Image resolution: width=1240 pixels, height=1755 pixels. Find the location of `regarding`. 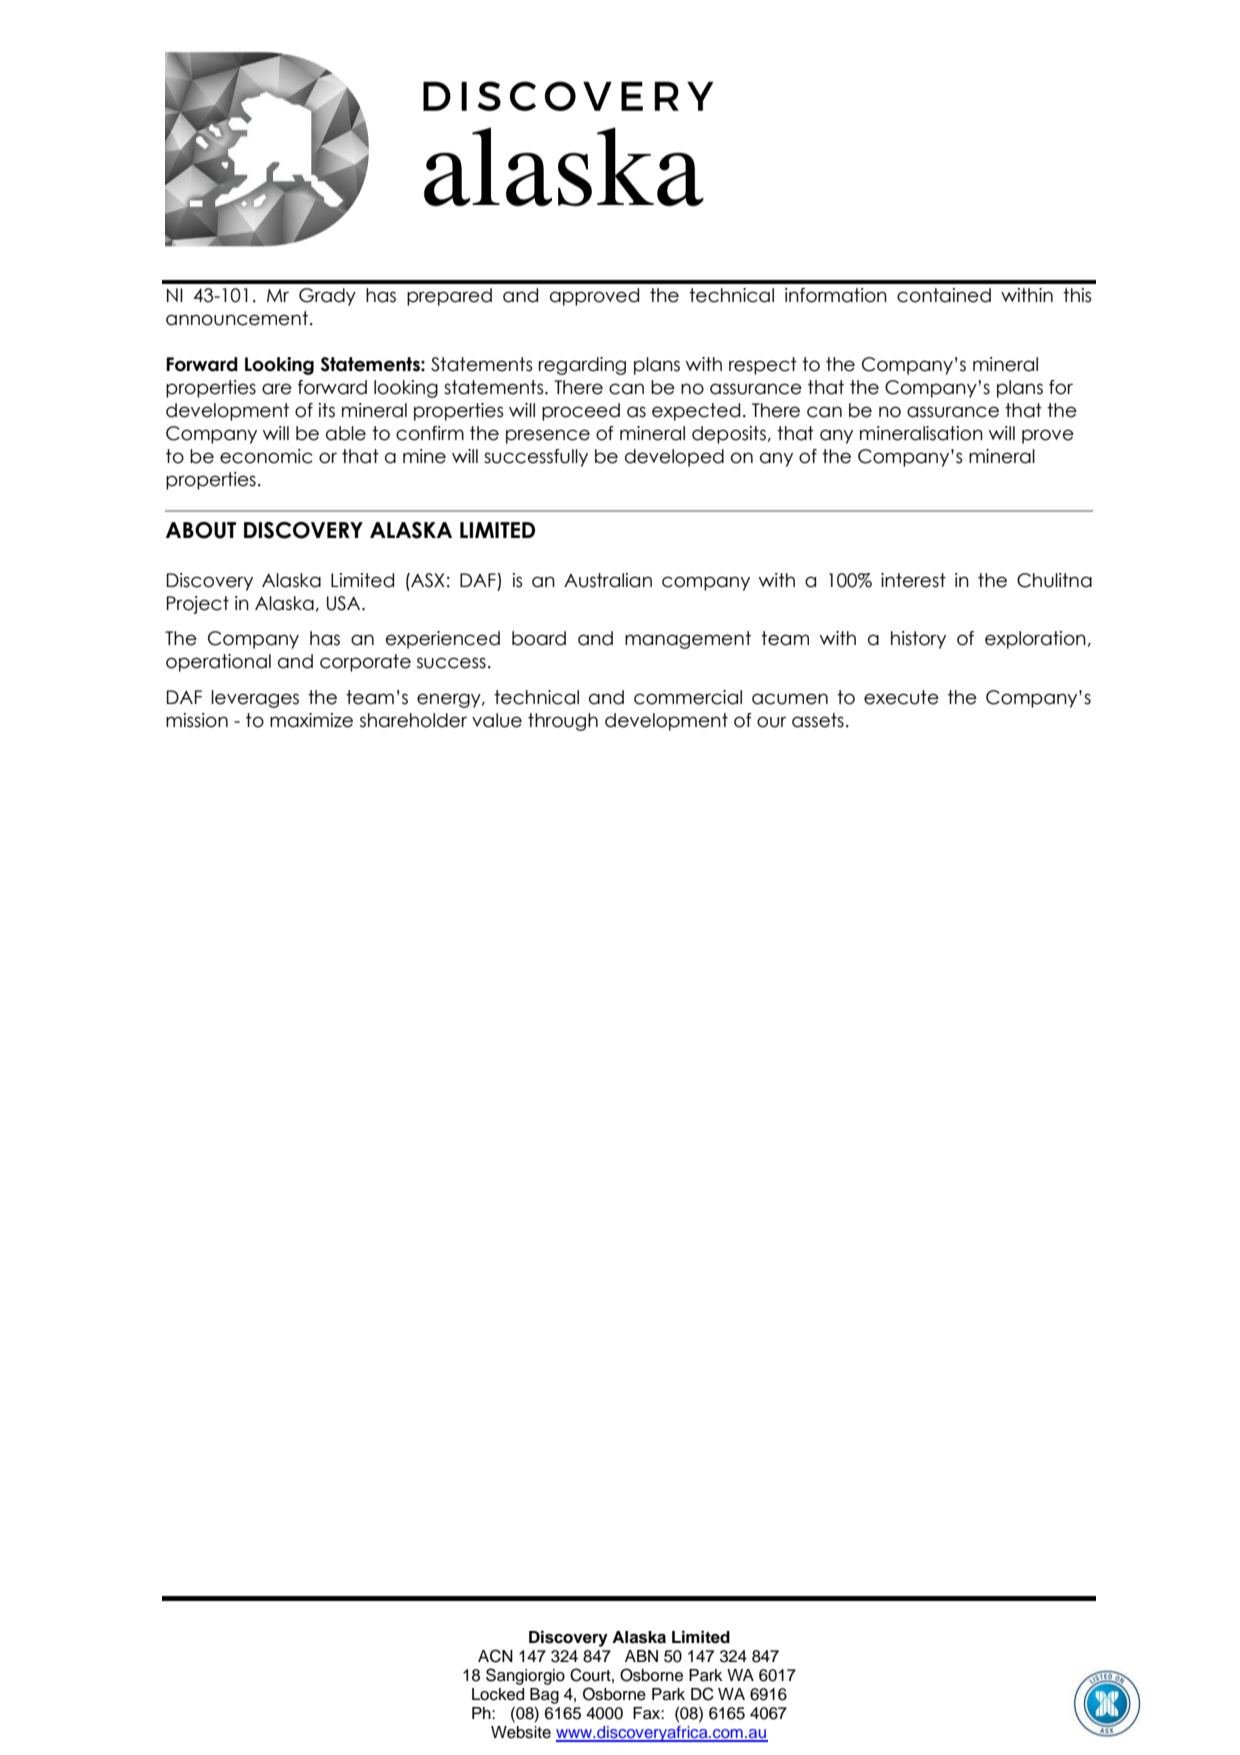

regarding is located at coordinates (582, 366).
